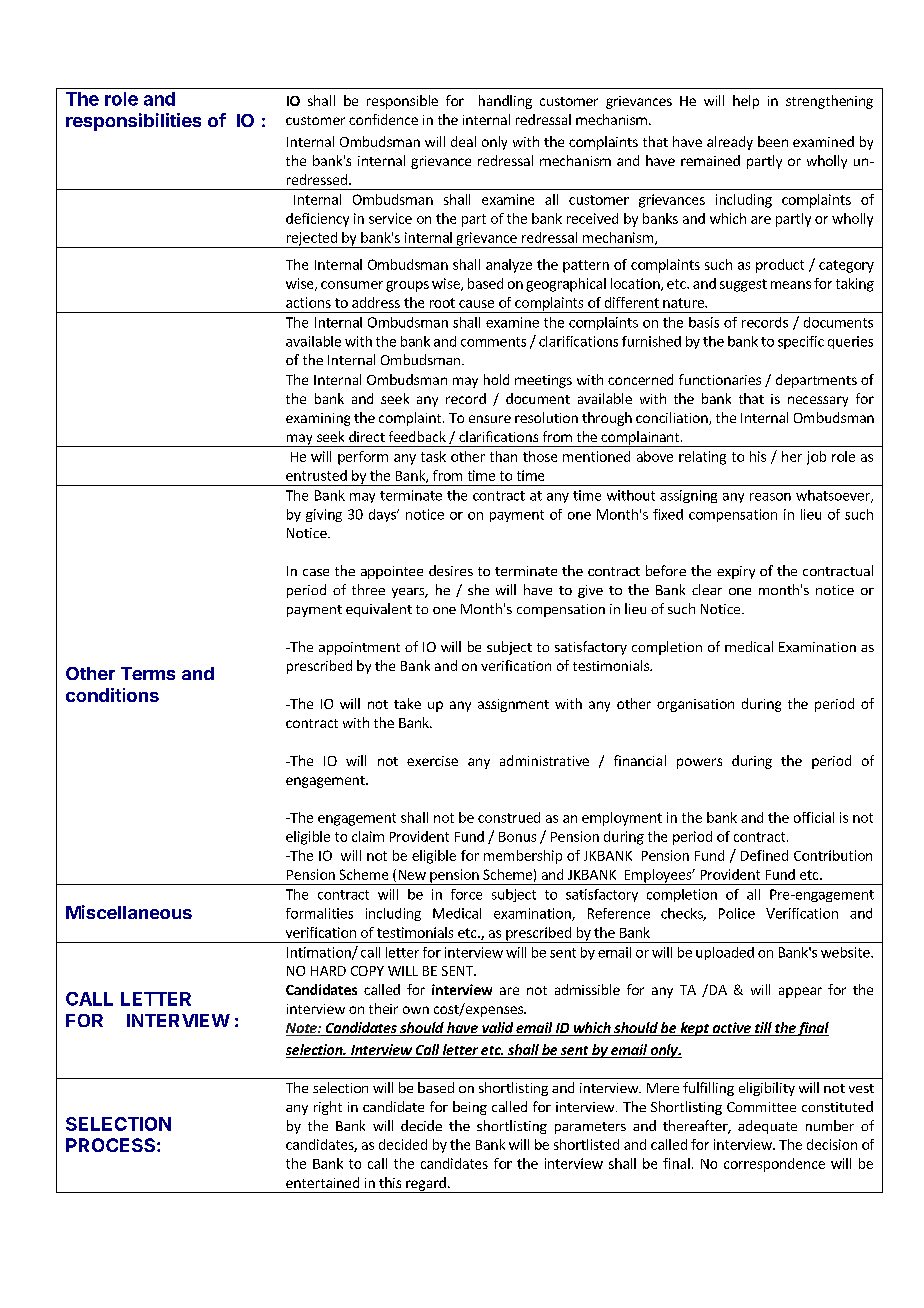 This screenshot has height=1308, width=924. Describe the element at coordinates (513, 705) in the screenshot. I see `assignment` at that location.
